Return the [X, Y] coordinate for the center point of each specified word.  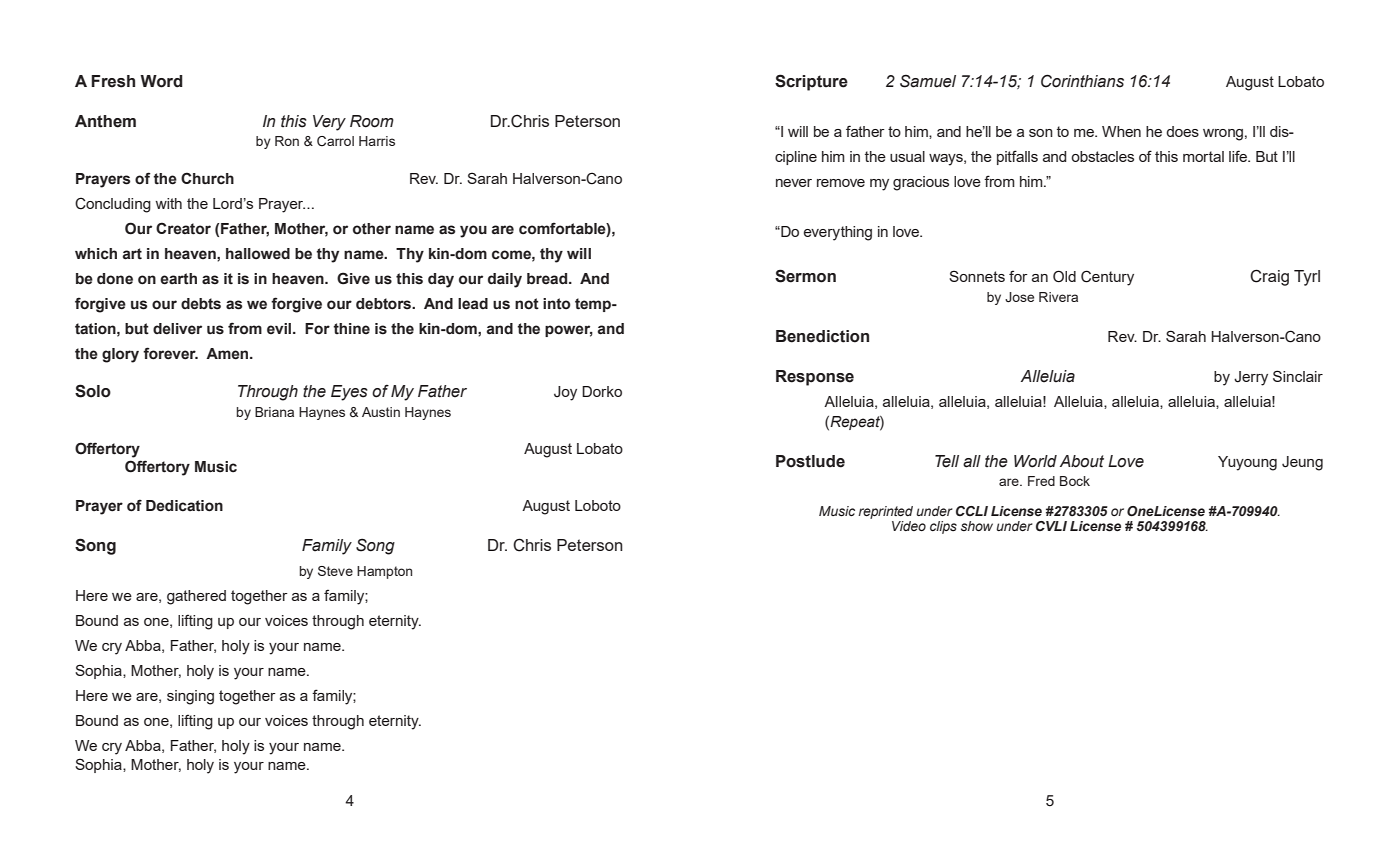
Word [161, 81]
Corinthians [1082, 81]
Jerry [1251, 378]
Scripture [811, 82]
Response [815, 378]
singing [190, 697]
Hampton [384, 572]
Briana [274, 412]
